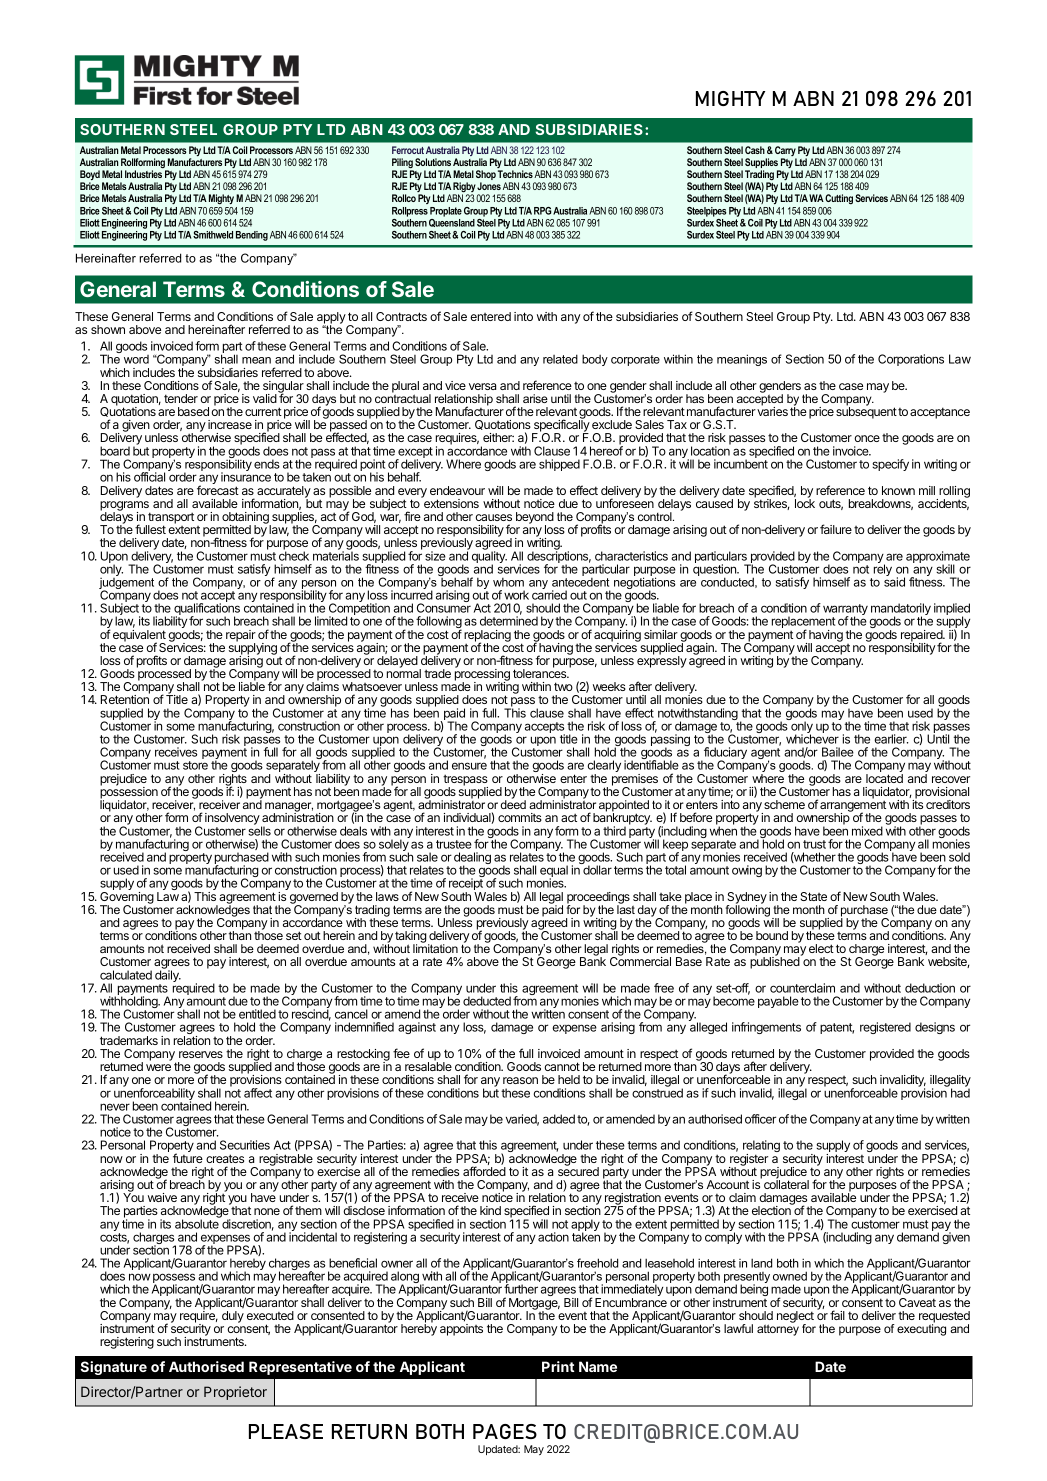 Image resolution: width=1047 pixels, height=1481 pixels. Describe the element at coordinates (930, 988) in the screenshot. I see `deduction` at that location.
